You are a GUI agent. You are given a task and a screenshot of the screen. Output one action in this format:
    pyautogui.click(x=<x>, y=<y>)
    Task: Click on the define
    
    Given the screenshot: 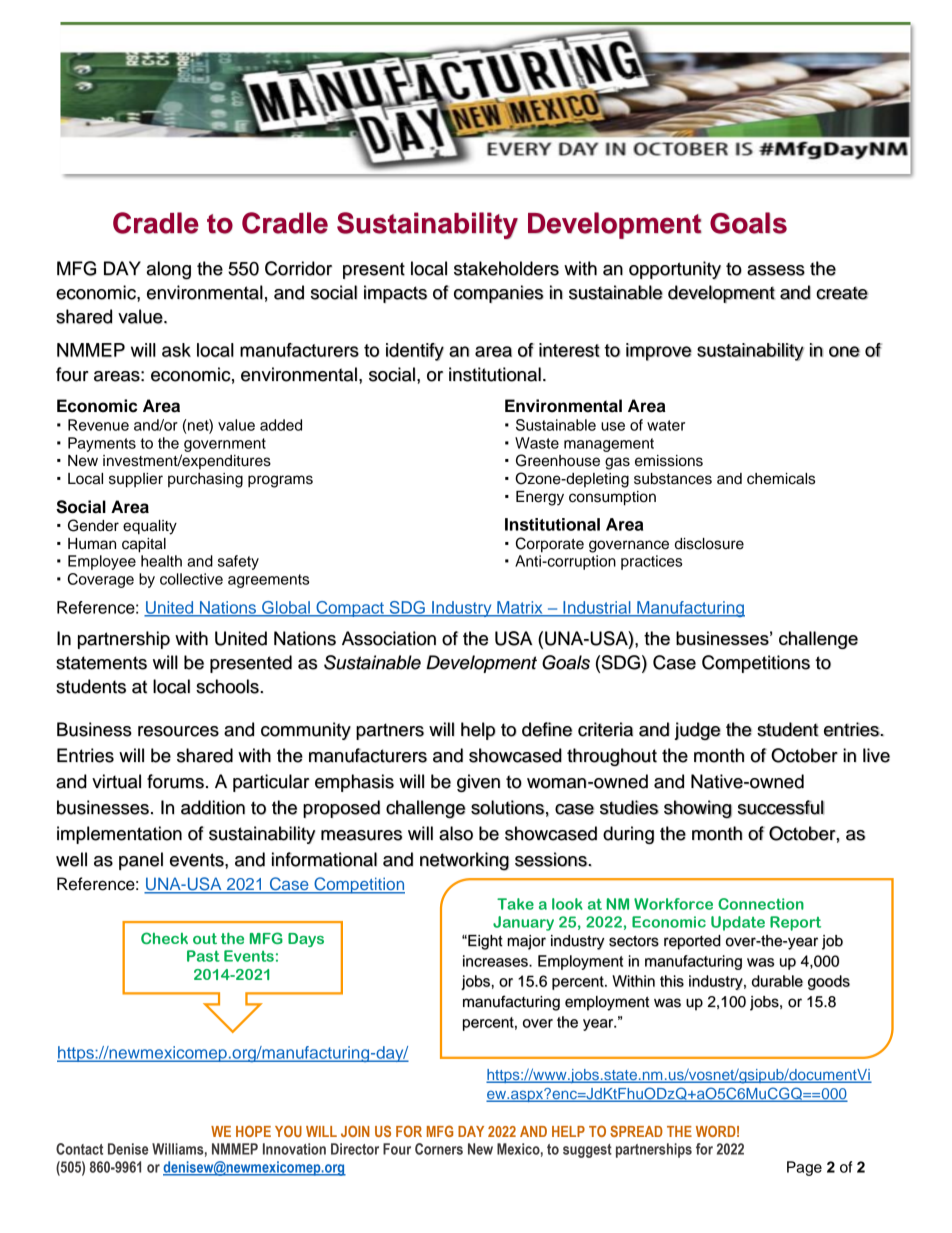 What is the action you would take?
    pyautogui.click(x=547, y=729)
